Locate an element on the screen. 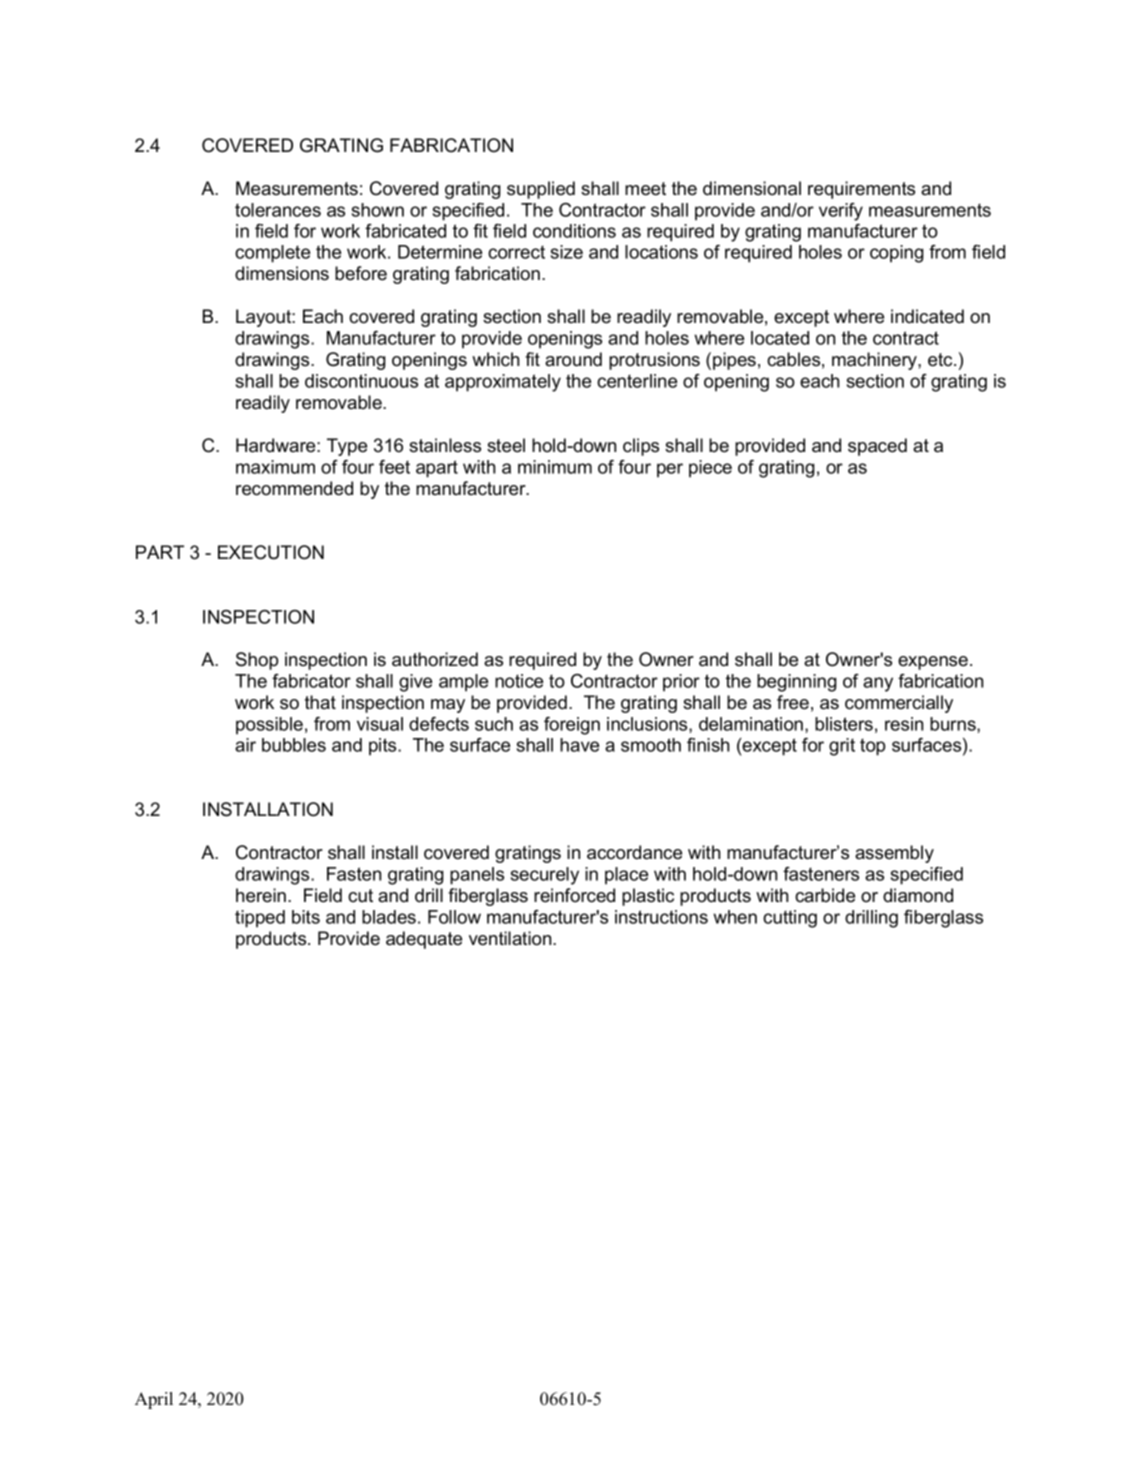 Image resolution: width=1141 pixels, height=1476 pixels. have is located at coordinates (579, 745).
